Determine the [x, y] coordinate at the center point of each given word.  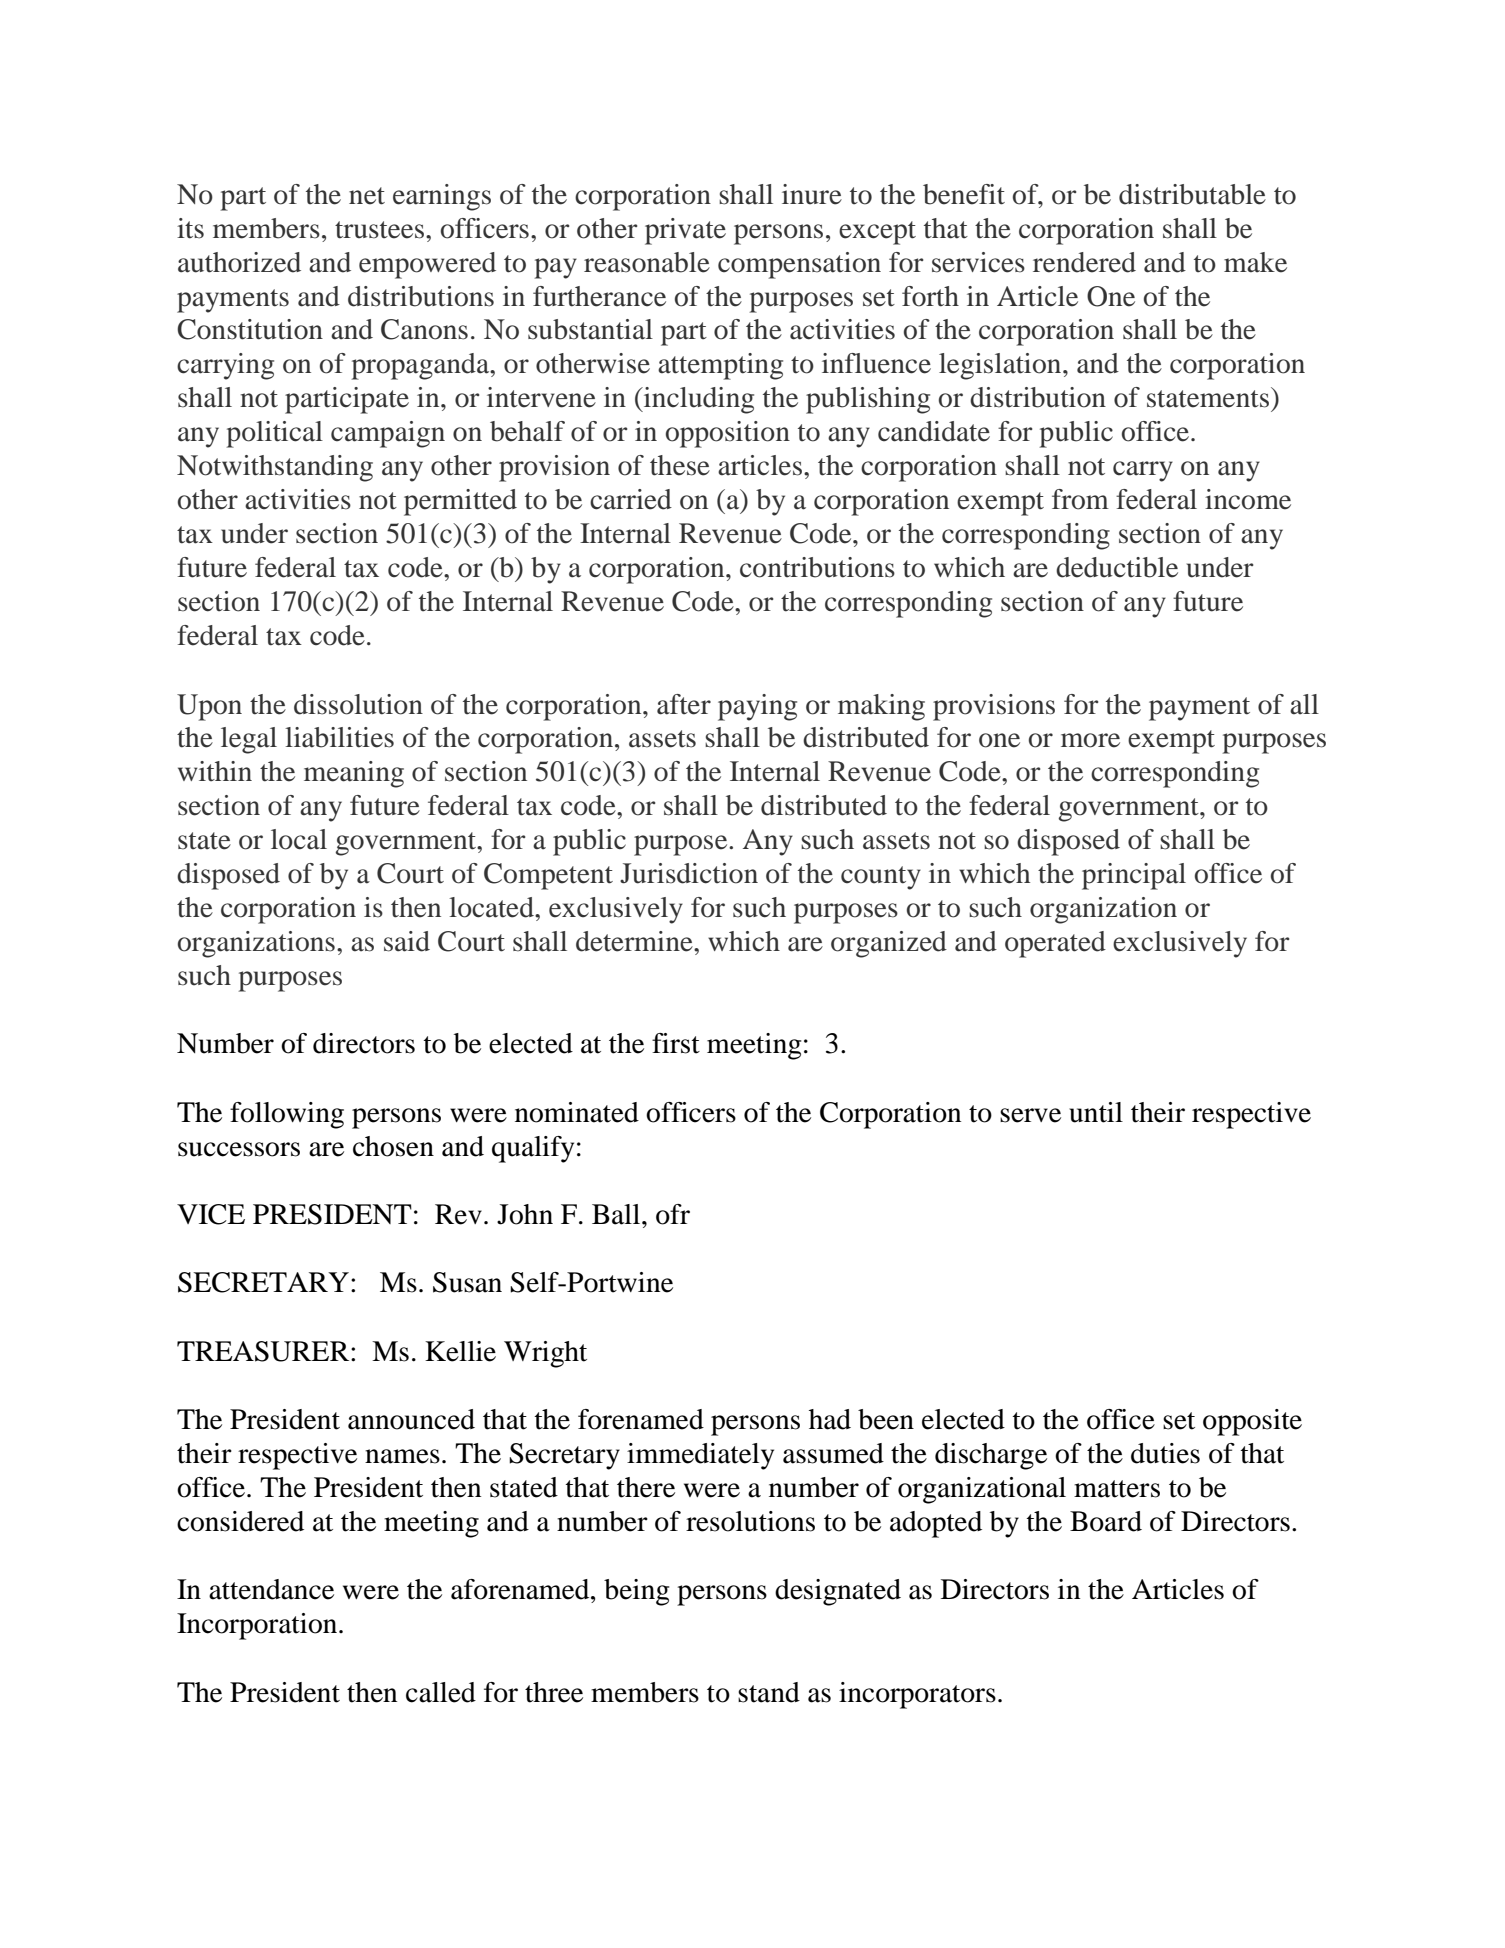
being [636, 1592]
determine [635, 941]
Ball [617, 1214]
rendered [1084, 262]
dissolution [358, 704]
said [407, 941]
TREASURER [264, 1351]
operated [1055, 944]
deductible [1117, 567]
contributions [817, 567]
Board [1106, 1521]
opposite [1252, 1422]
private [685, 231]
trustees [381, 230]
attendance [271, 1589]
